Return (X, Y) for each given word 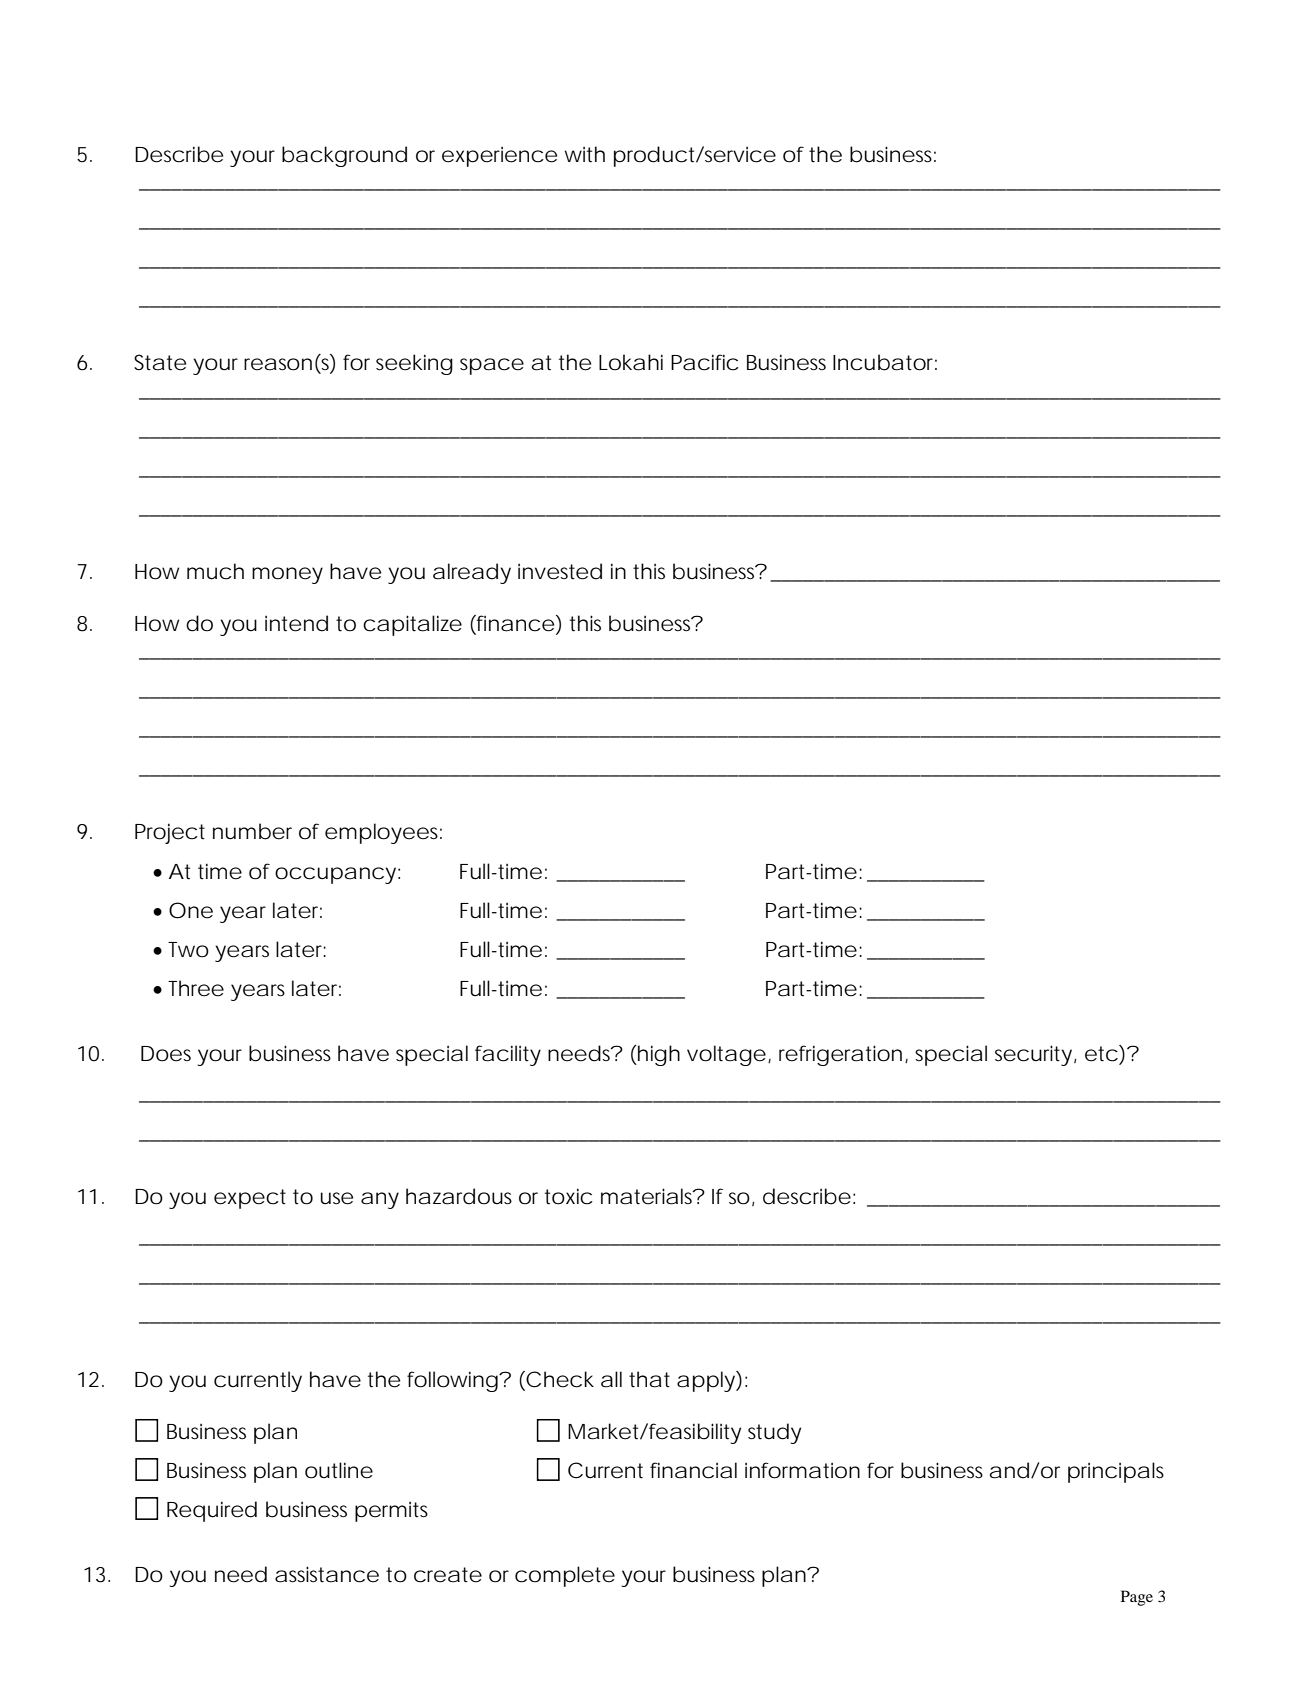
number (252, 831)
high (658, 1055)
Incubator (885, 362)
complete (565, 1576)
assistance (327, 1574)
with (585, 154)
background (344, 156)
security (1033, 1055)
